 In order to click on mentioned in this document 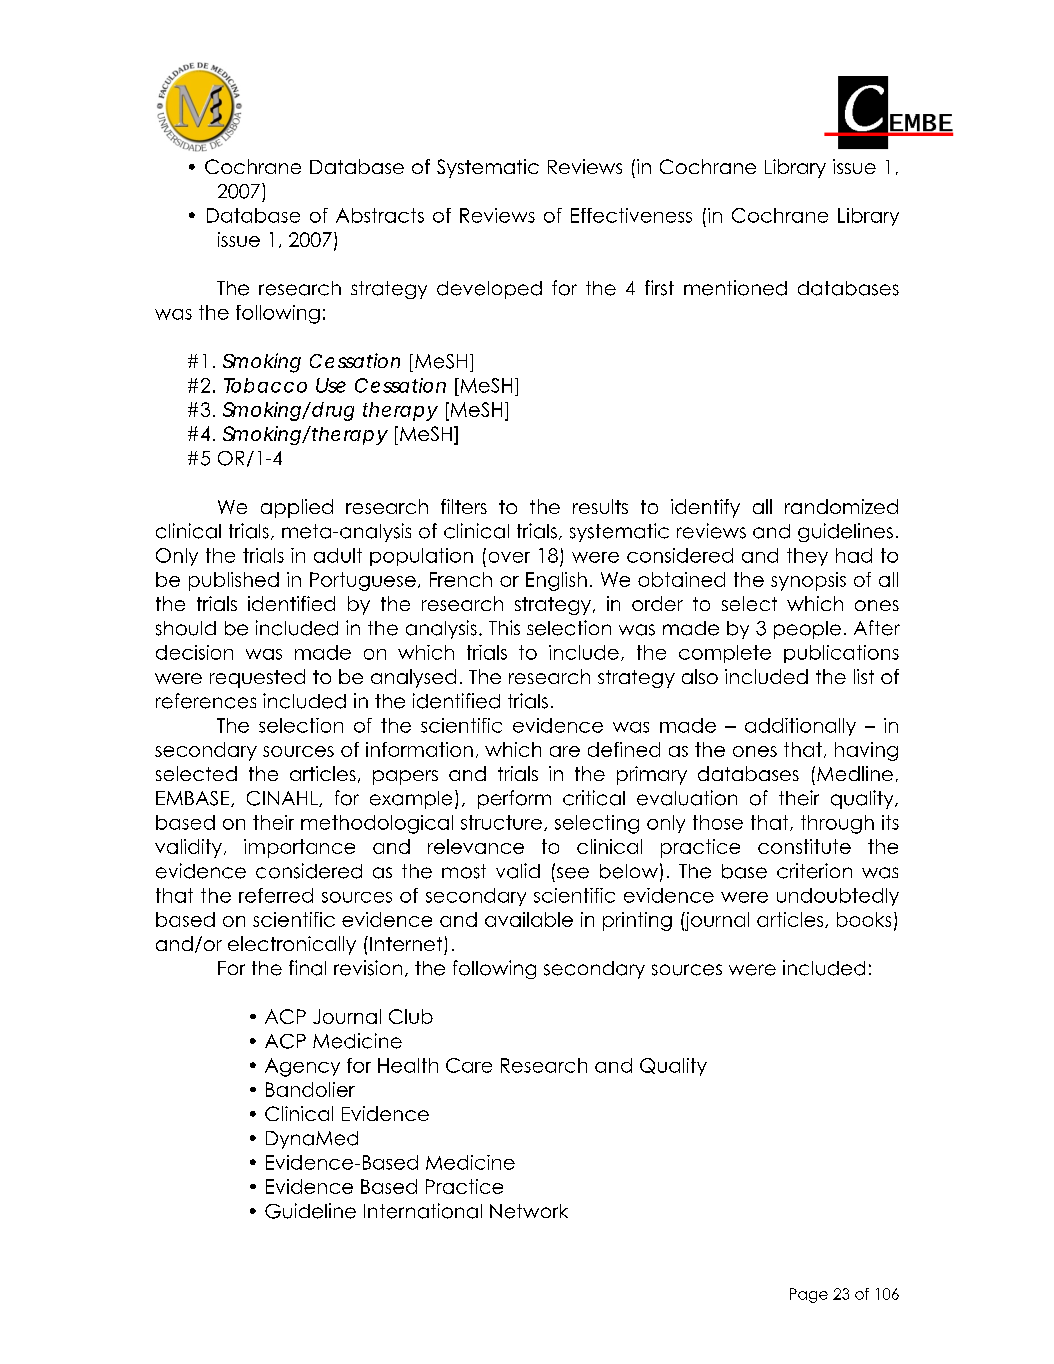, I will do `click(735, 288)`.
